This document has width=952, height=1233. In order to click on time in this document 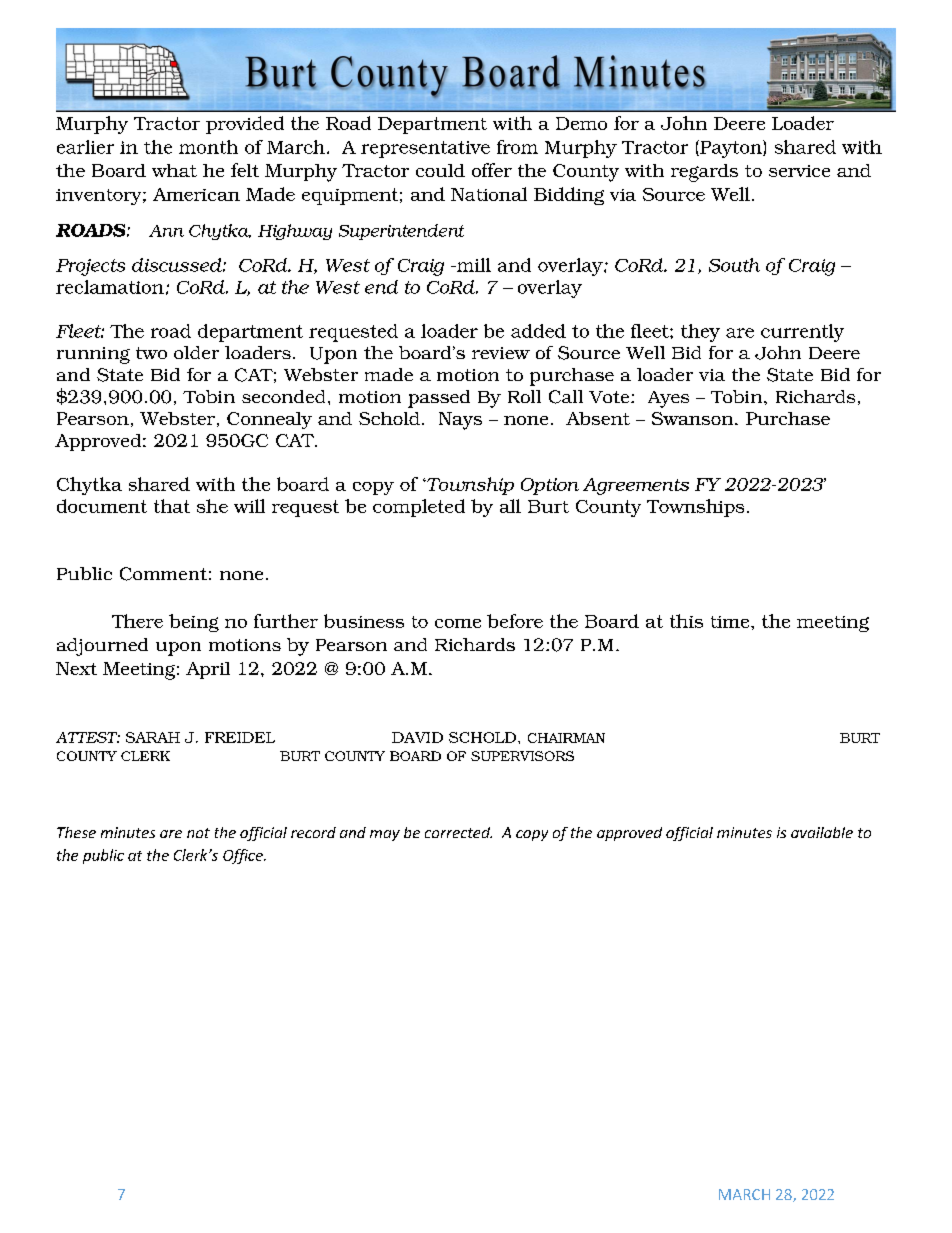, I will do `click(731, 622)`.
